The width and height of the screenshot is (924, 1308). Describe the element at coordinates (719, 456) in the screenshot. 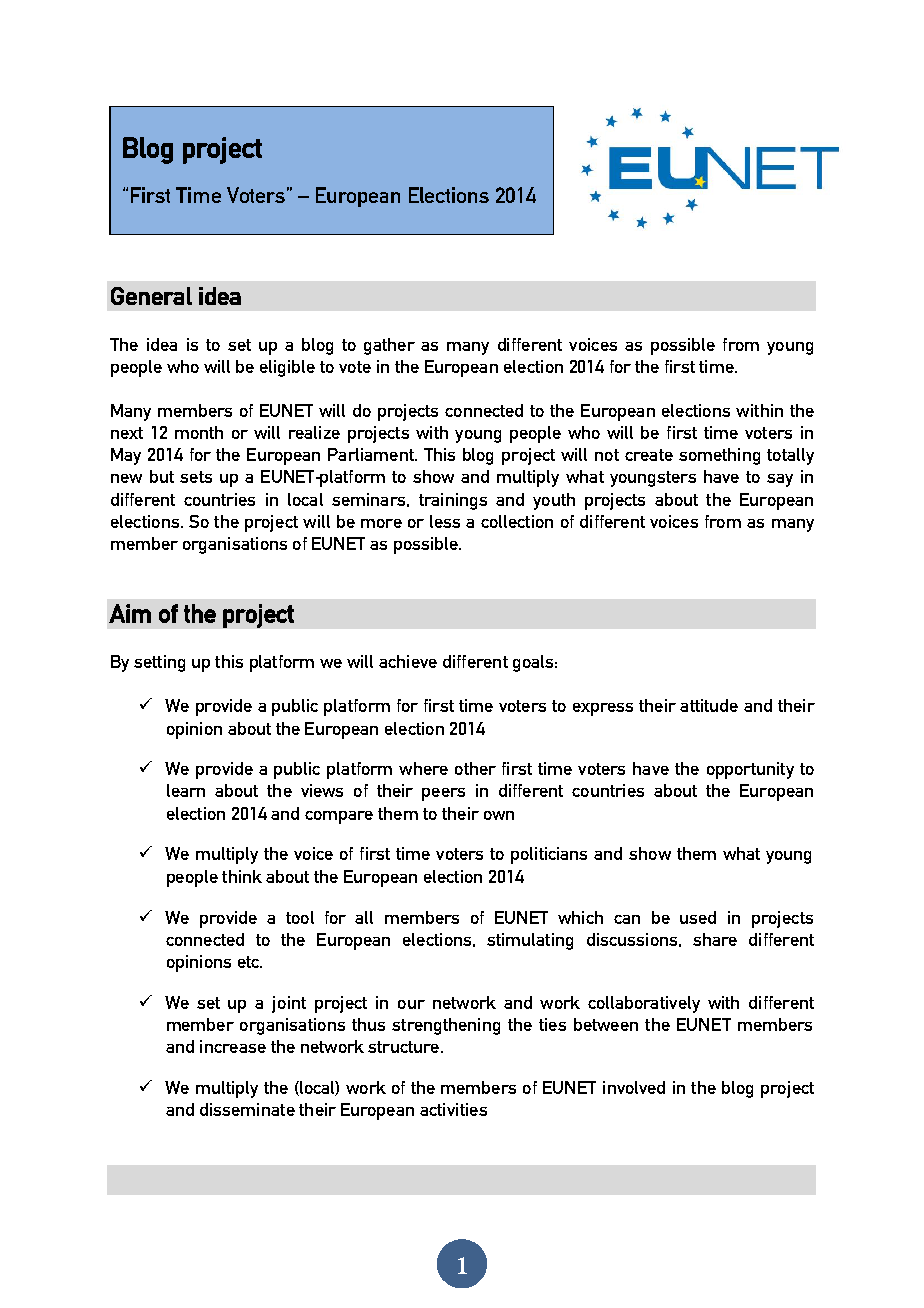

I see `something` at that location.
